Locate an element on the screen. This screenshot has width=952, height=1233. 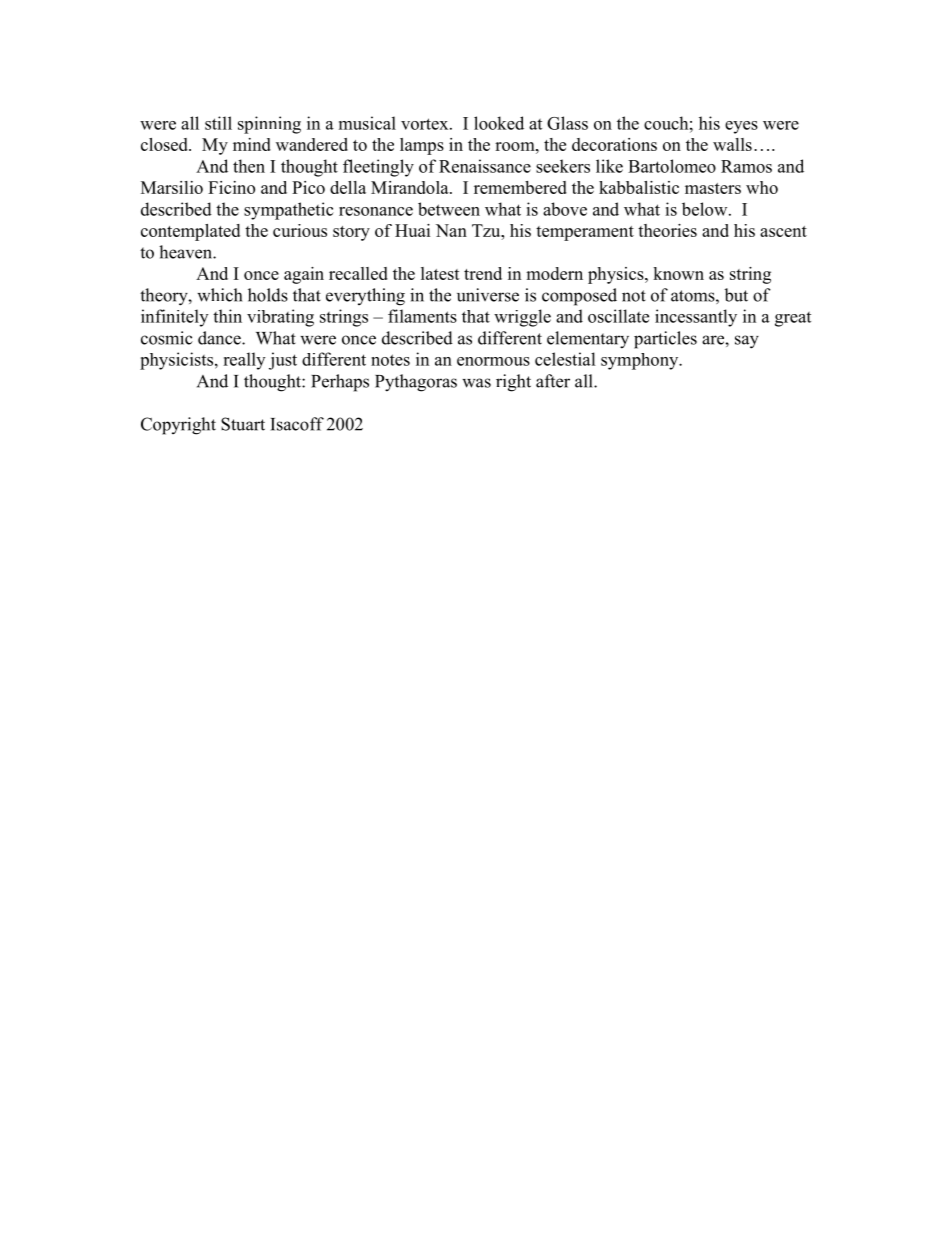
eyes is located at coordinates (741, 127).
